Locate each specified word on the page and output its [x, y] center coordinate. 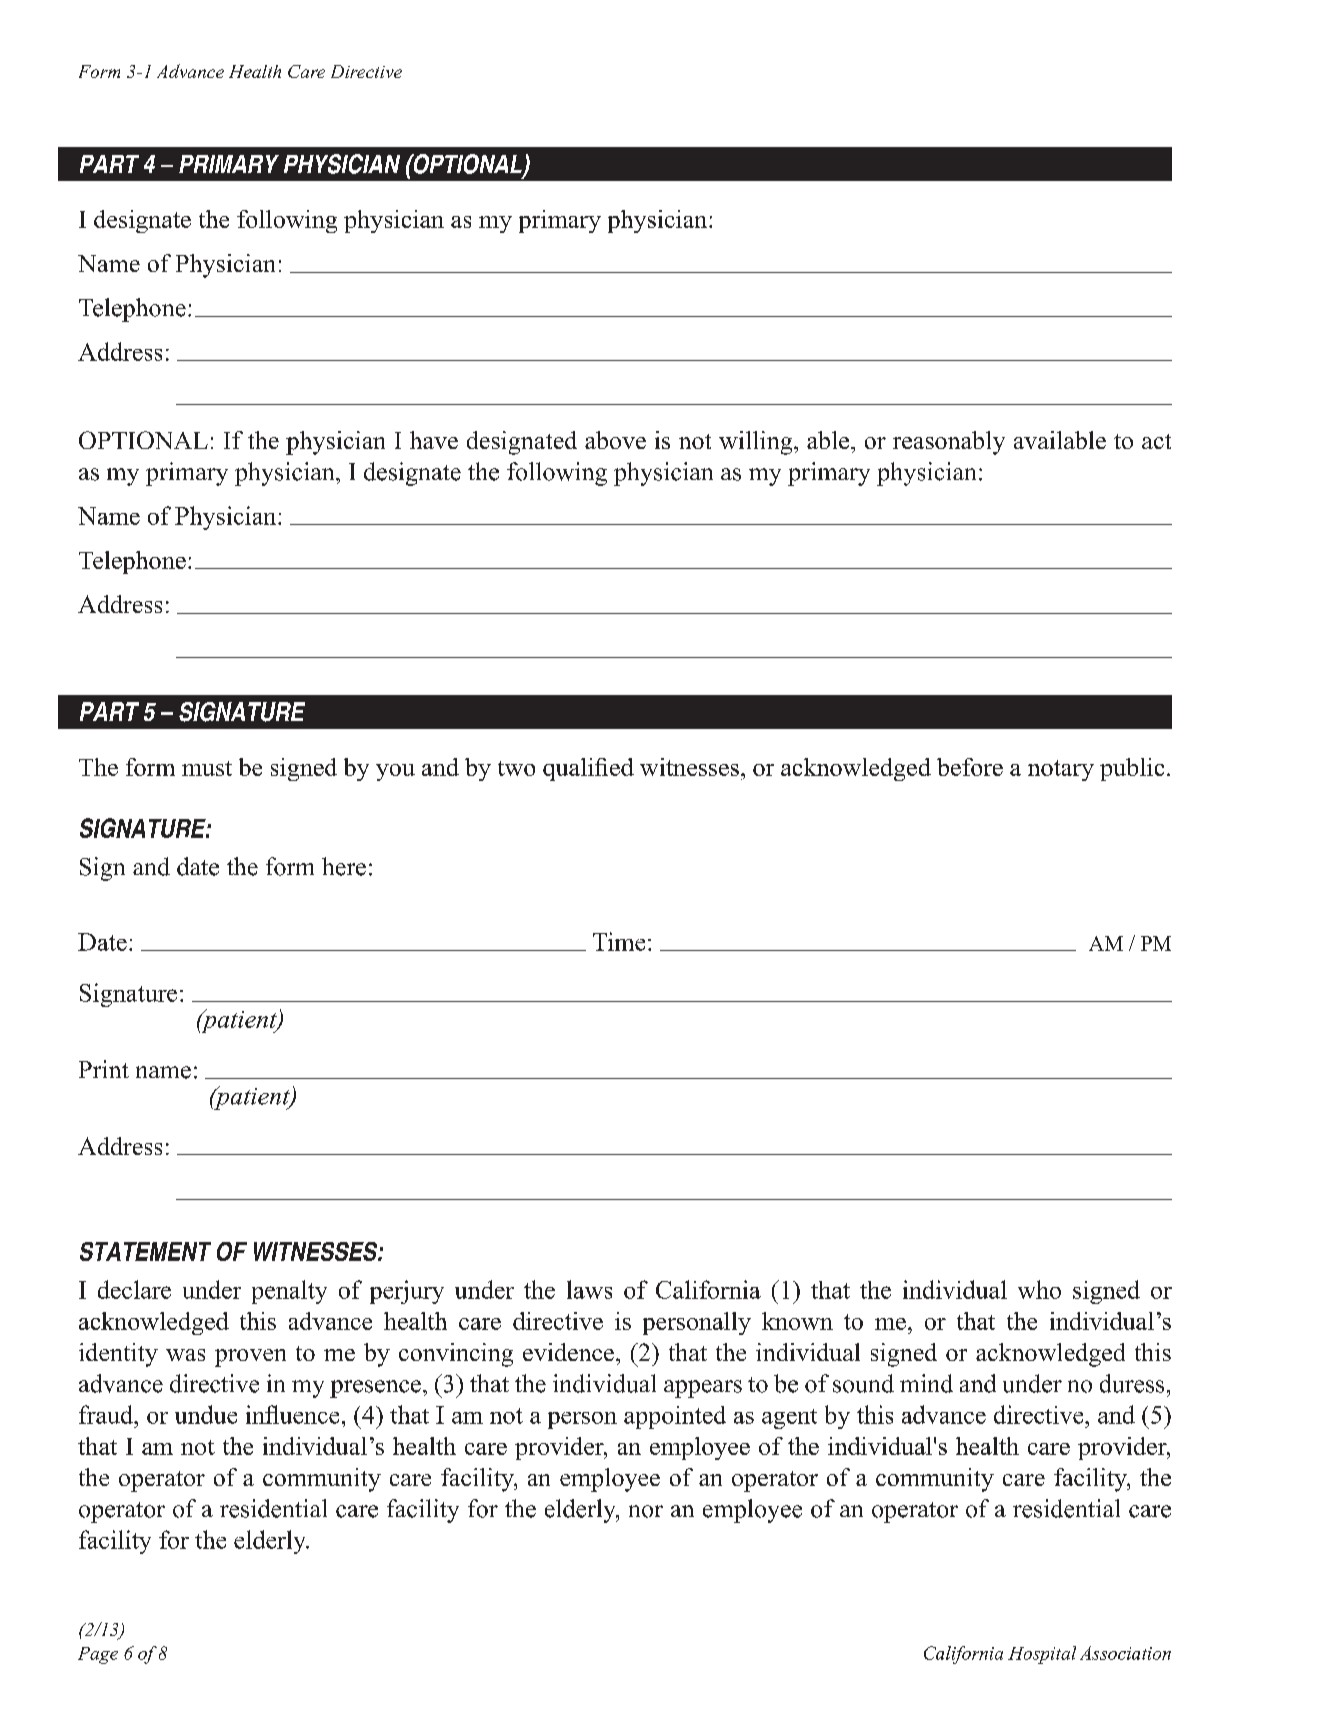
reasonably [949, 443]
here [344, 866]
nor [646, 1511]
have [434, 440]
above [615, 440]
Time [619, 941]
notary [1061, 770]
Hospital [1042, 1655]
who [1039, 1289]
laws [589, 1289]
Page [98, 1655]
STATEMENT [145, 1251]
